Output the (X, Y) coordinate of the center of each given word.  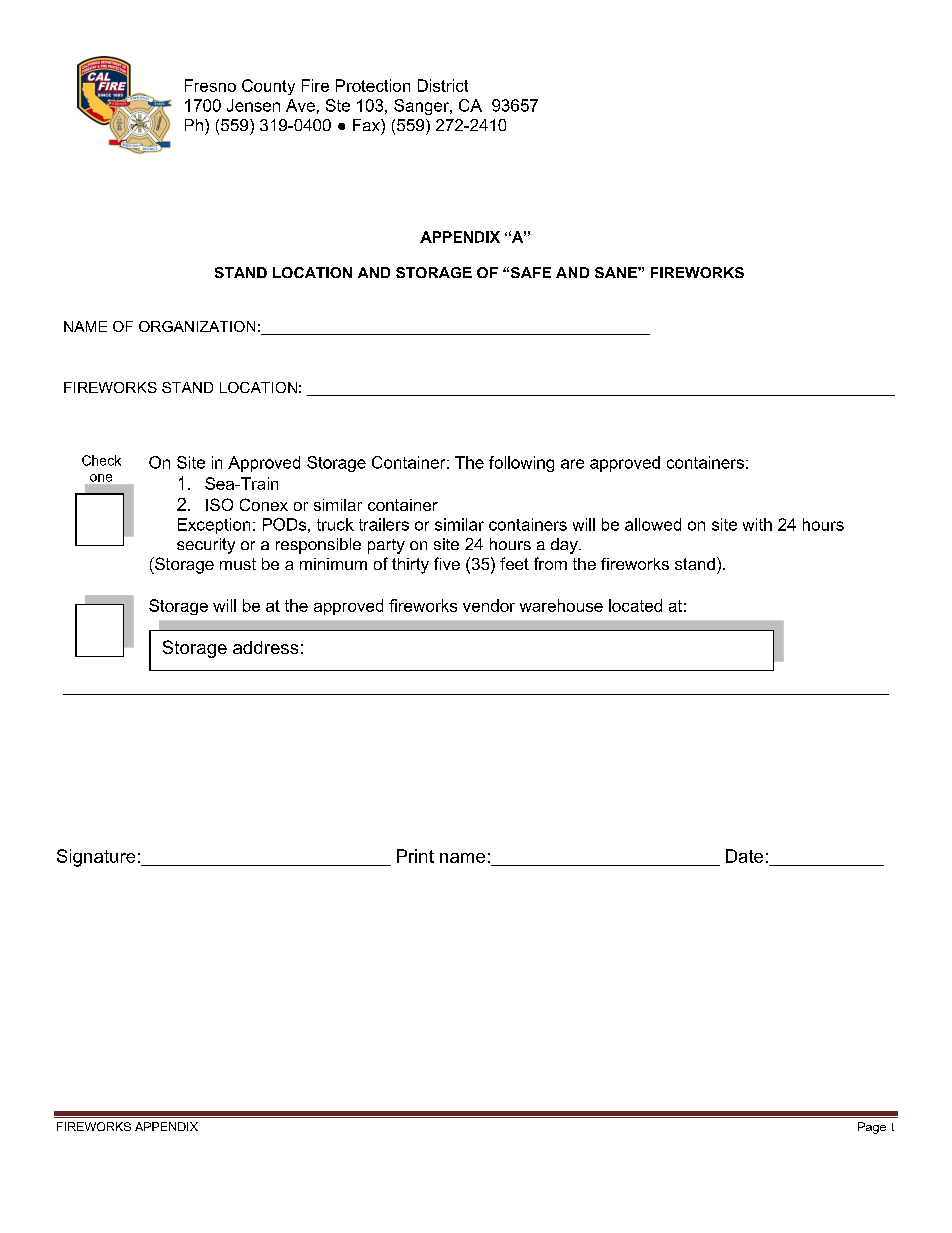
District (443, 85)
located (635, 605)
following (521, 464)
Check (101, 460)
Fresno (210, 85)
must (238, 564)
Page (872, 1128)
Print (415, 856)
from (550, 563)
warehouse (561, 605)
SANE (617, 272)
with (757, 524)
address (265, 647)
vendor (489, 605)
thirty (410, 566)
